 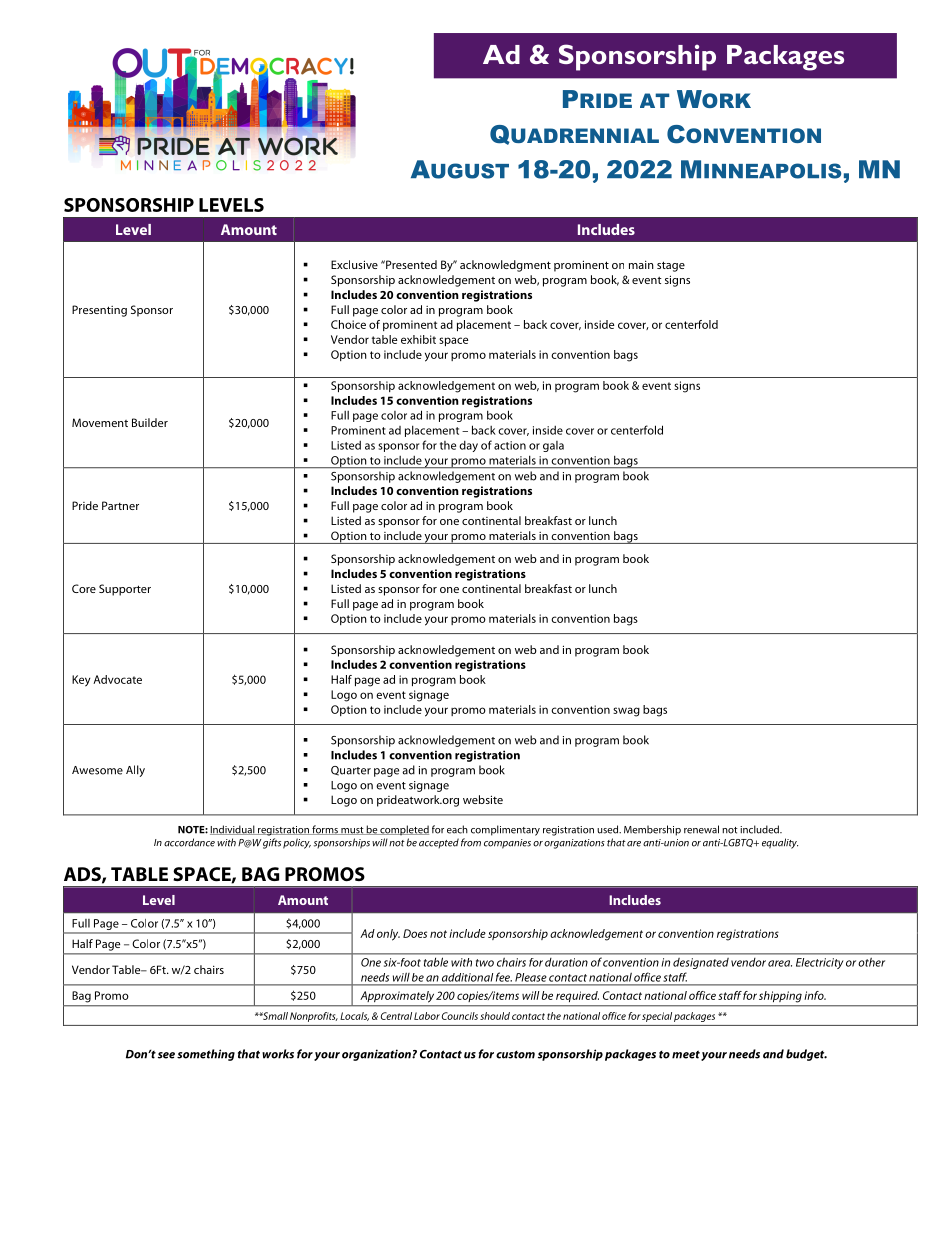 I want to click on Presenting, so click(x=99, y=311).
